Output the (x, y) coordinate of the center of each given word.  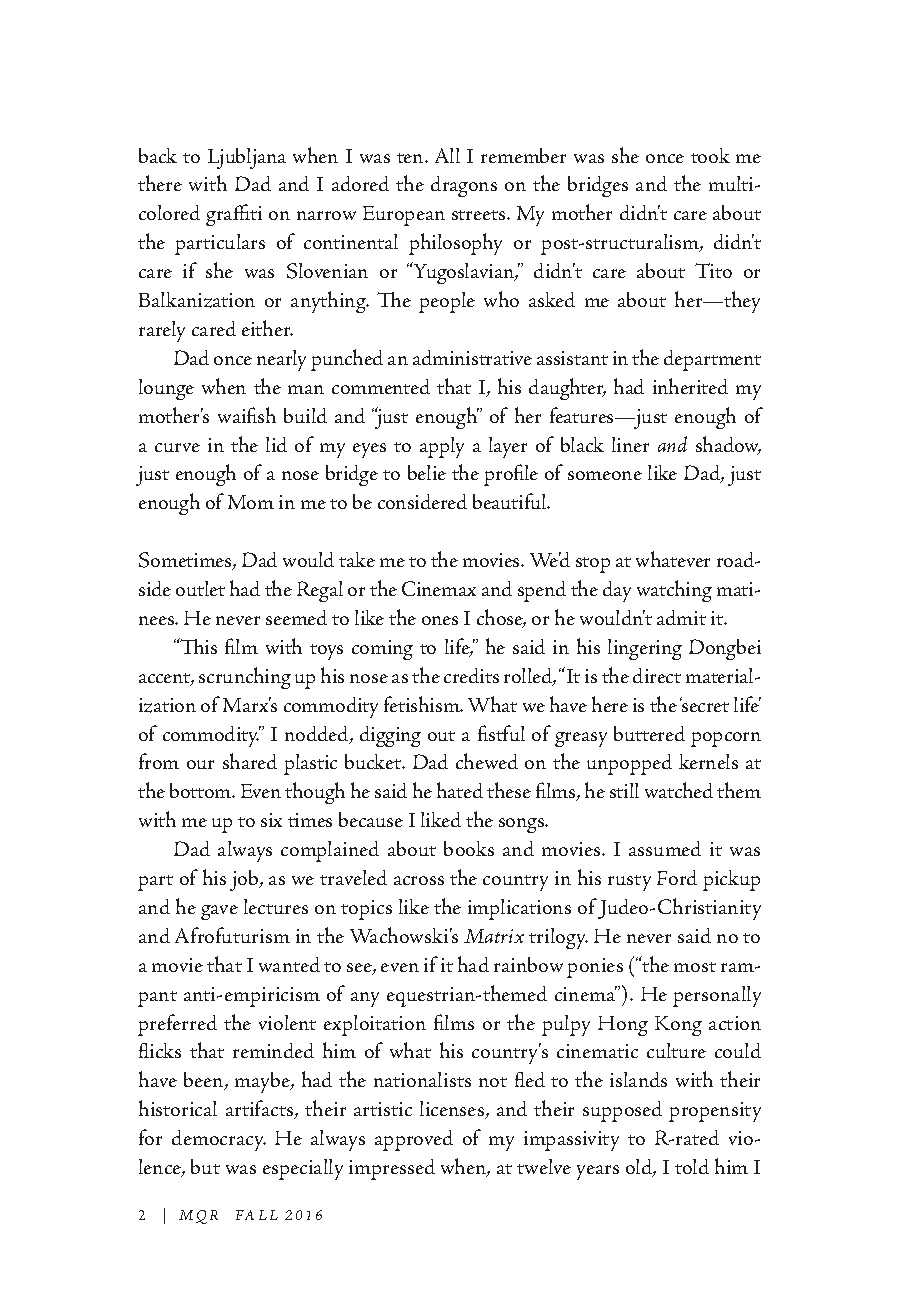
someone (605, 475)
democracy (219, 1140)
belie (427, 472)
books (469, 848)
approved (414, 1140)
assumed (665, 848)
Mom (251, 502)
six (271, 820)
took (710, 155)
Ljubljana (247, 158)
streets (480, 215)
